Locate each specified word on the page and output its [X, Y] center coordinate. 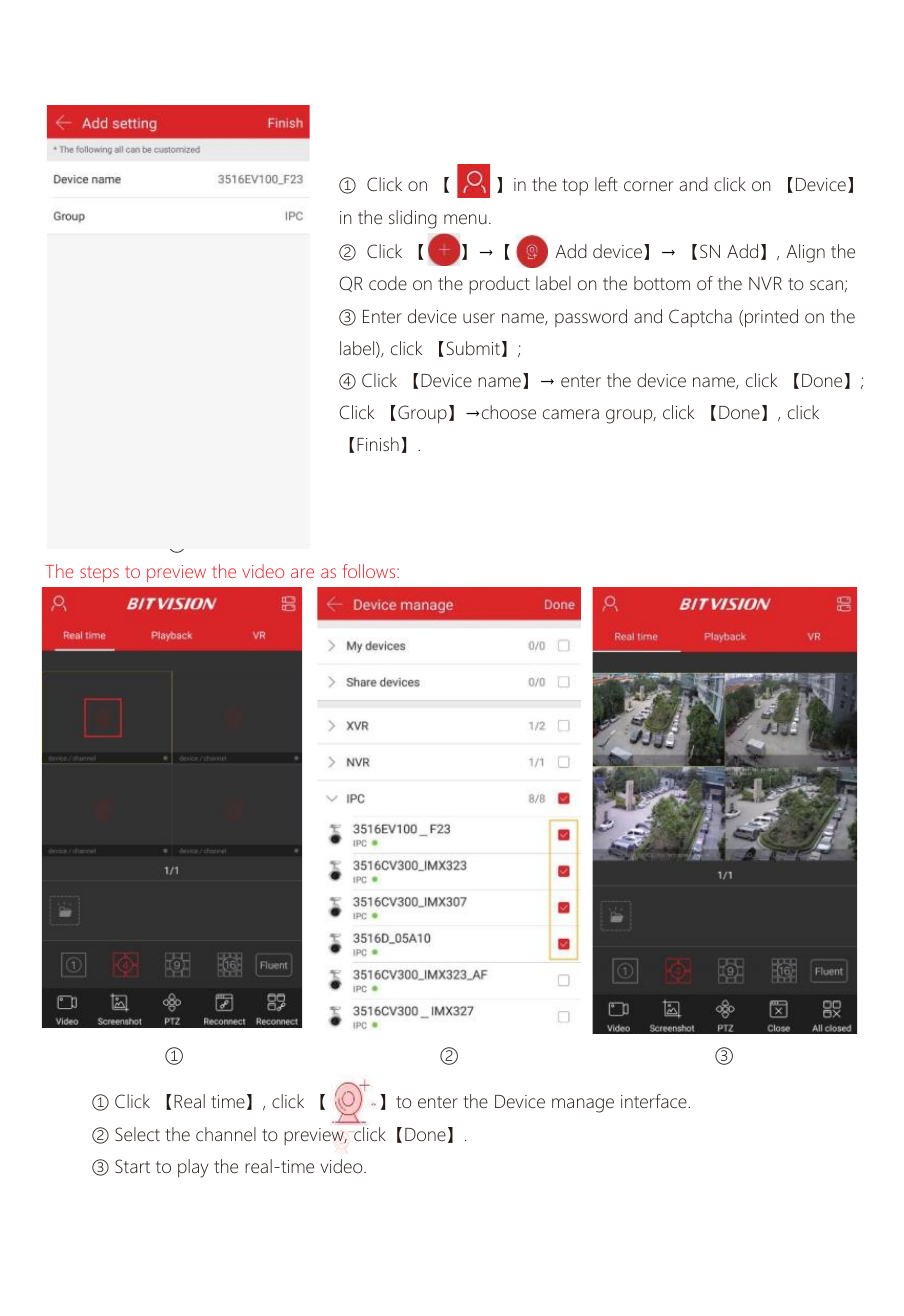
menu [465, 219]
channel [226, 1134]
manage [583, 1105]
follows [370, 571]
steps [99, 574]
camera [571, 414]
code [388, 283]
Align [805, 253]
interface [655, 1101]
